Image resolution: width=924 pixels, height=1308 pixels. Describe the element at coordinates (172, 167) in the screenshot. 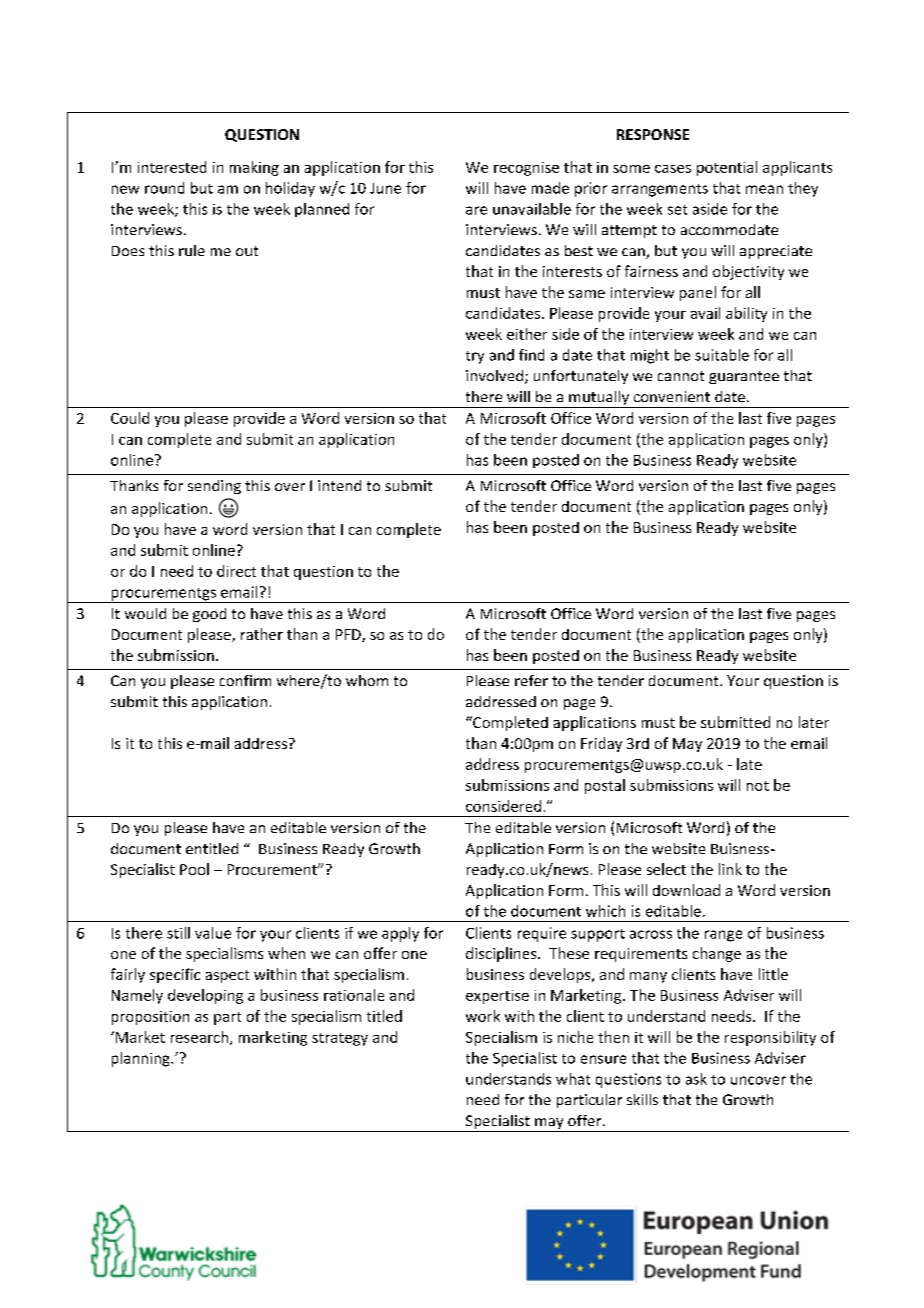

I see `interested` at that location.
